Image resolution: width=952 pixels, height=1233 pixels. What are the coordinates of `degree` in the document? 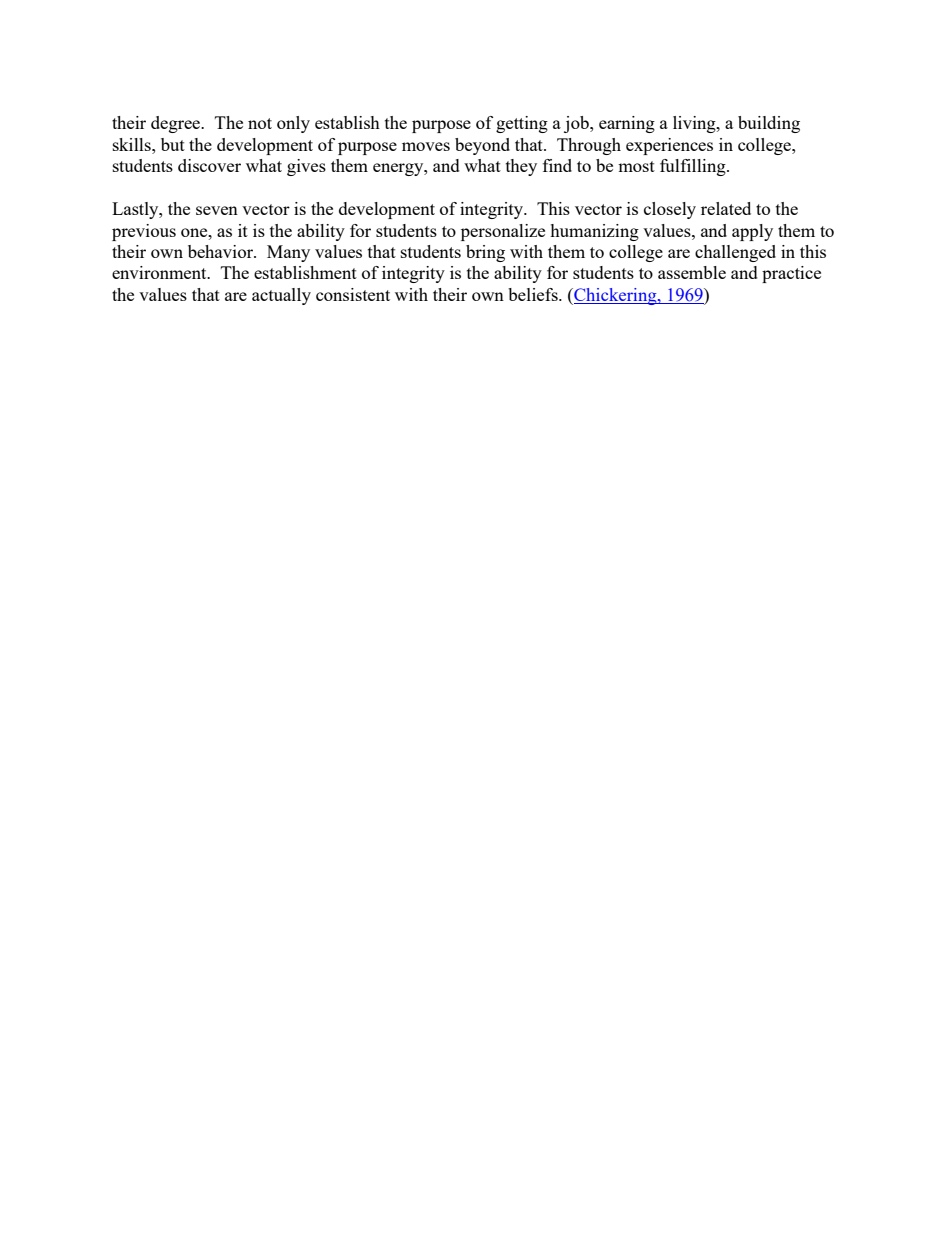 It's located at (177, 124).
